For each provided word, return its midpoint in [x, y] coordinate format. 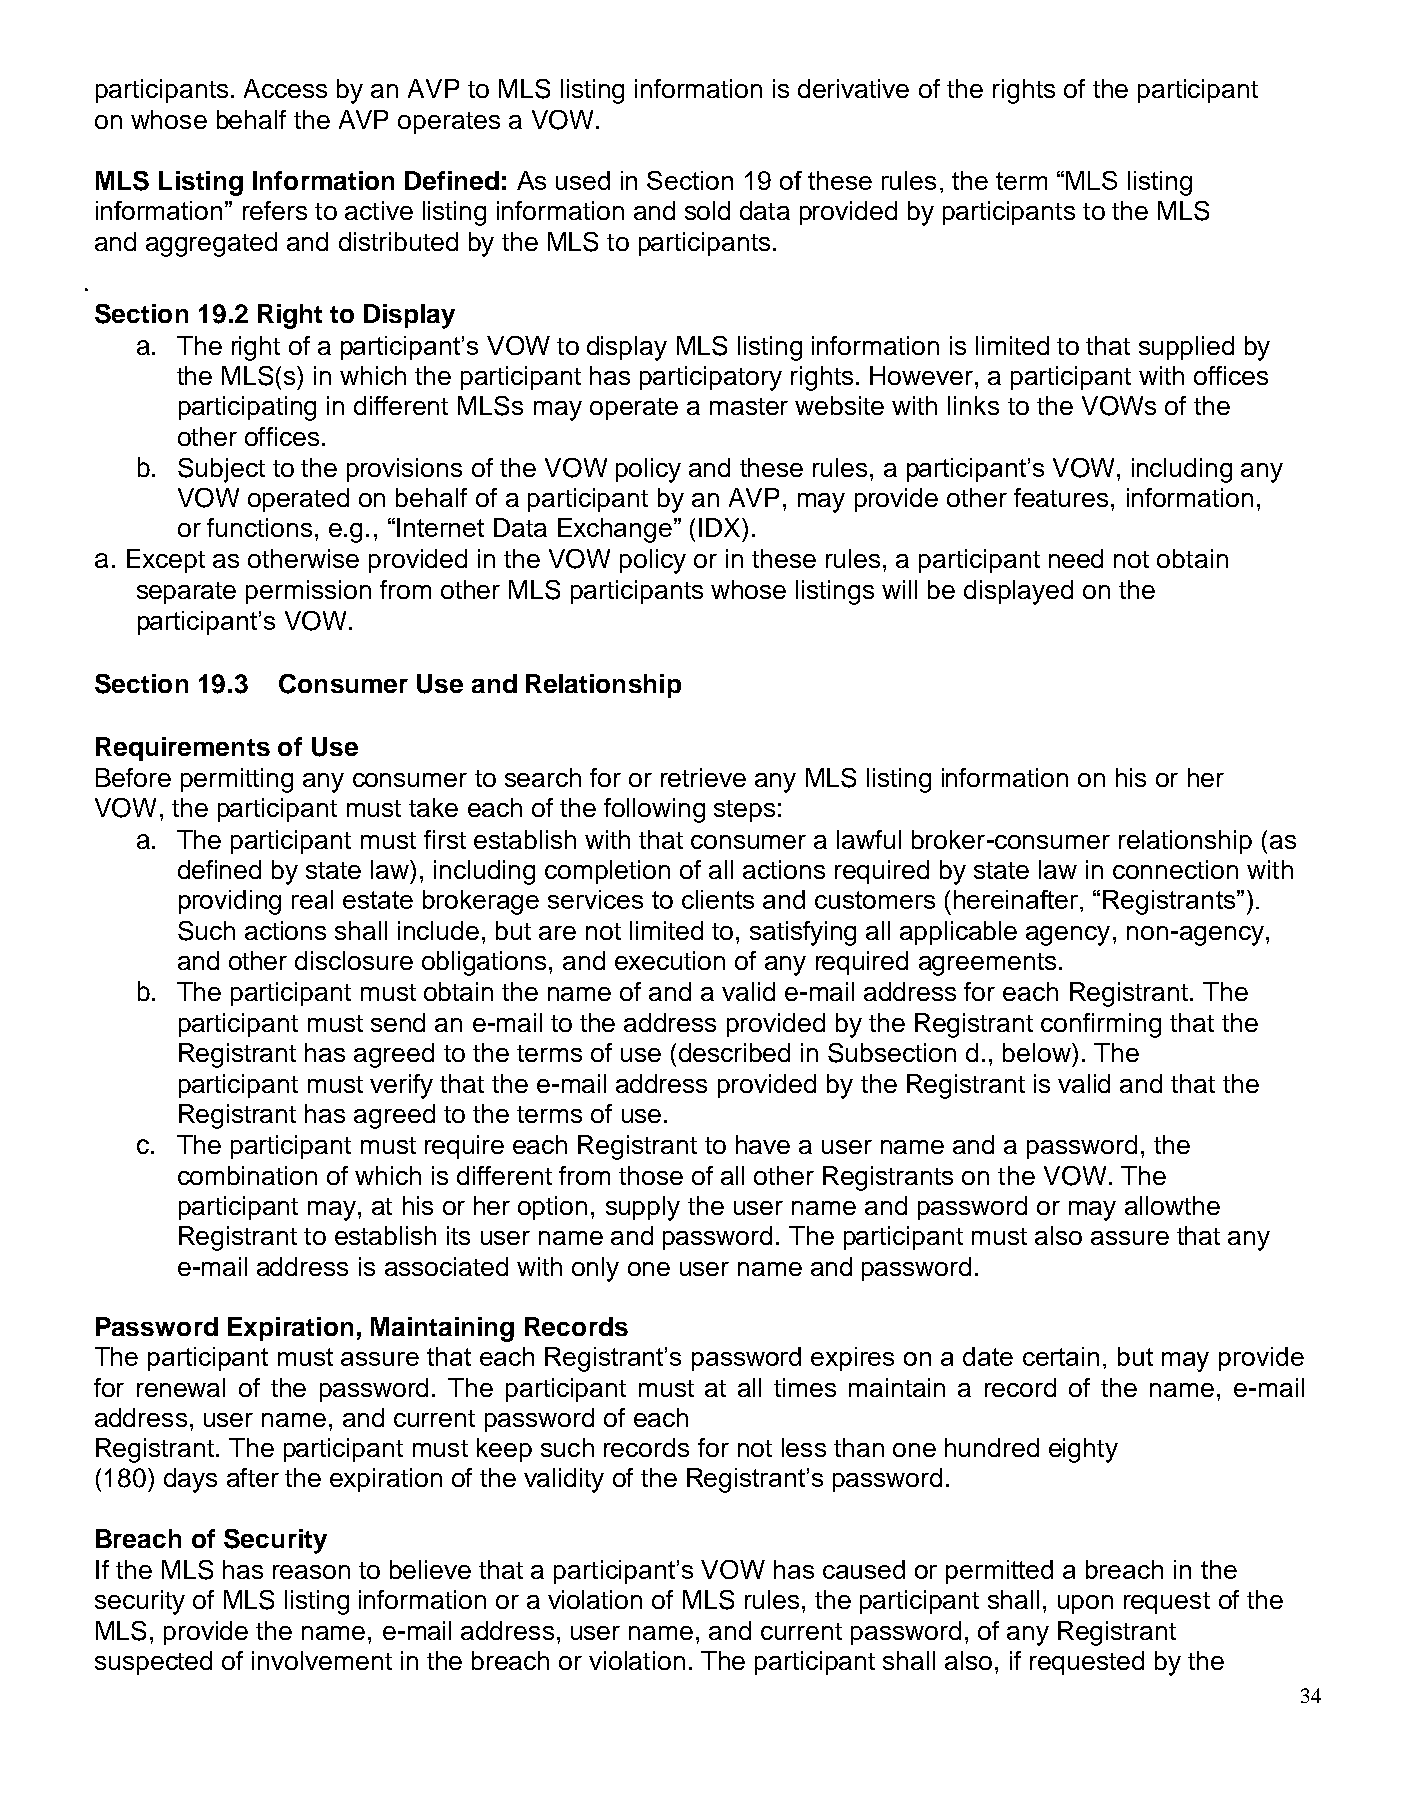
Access [285, 88]
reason [311, 1572]
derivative [853, 88]
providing [230, 902]
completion [607, 872]
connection [1175, 869]
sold [707, 210]
